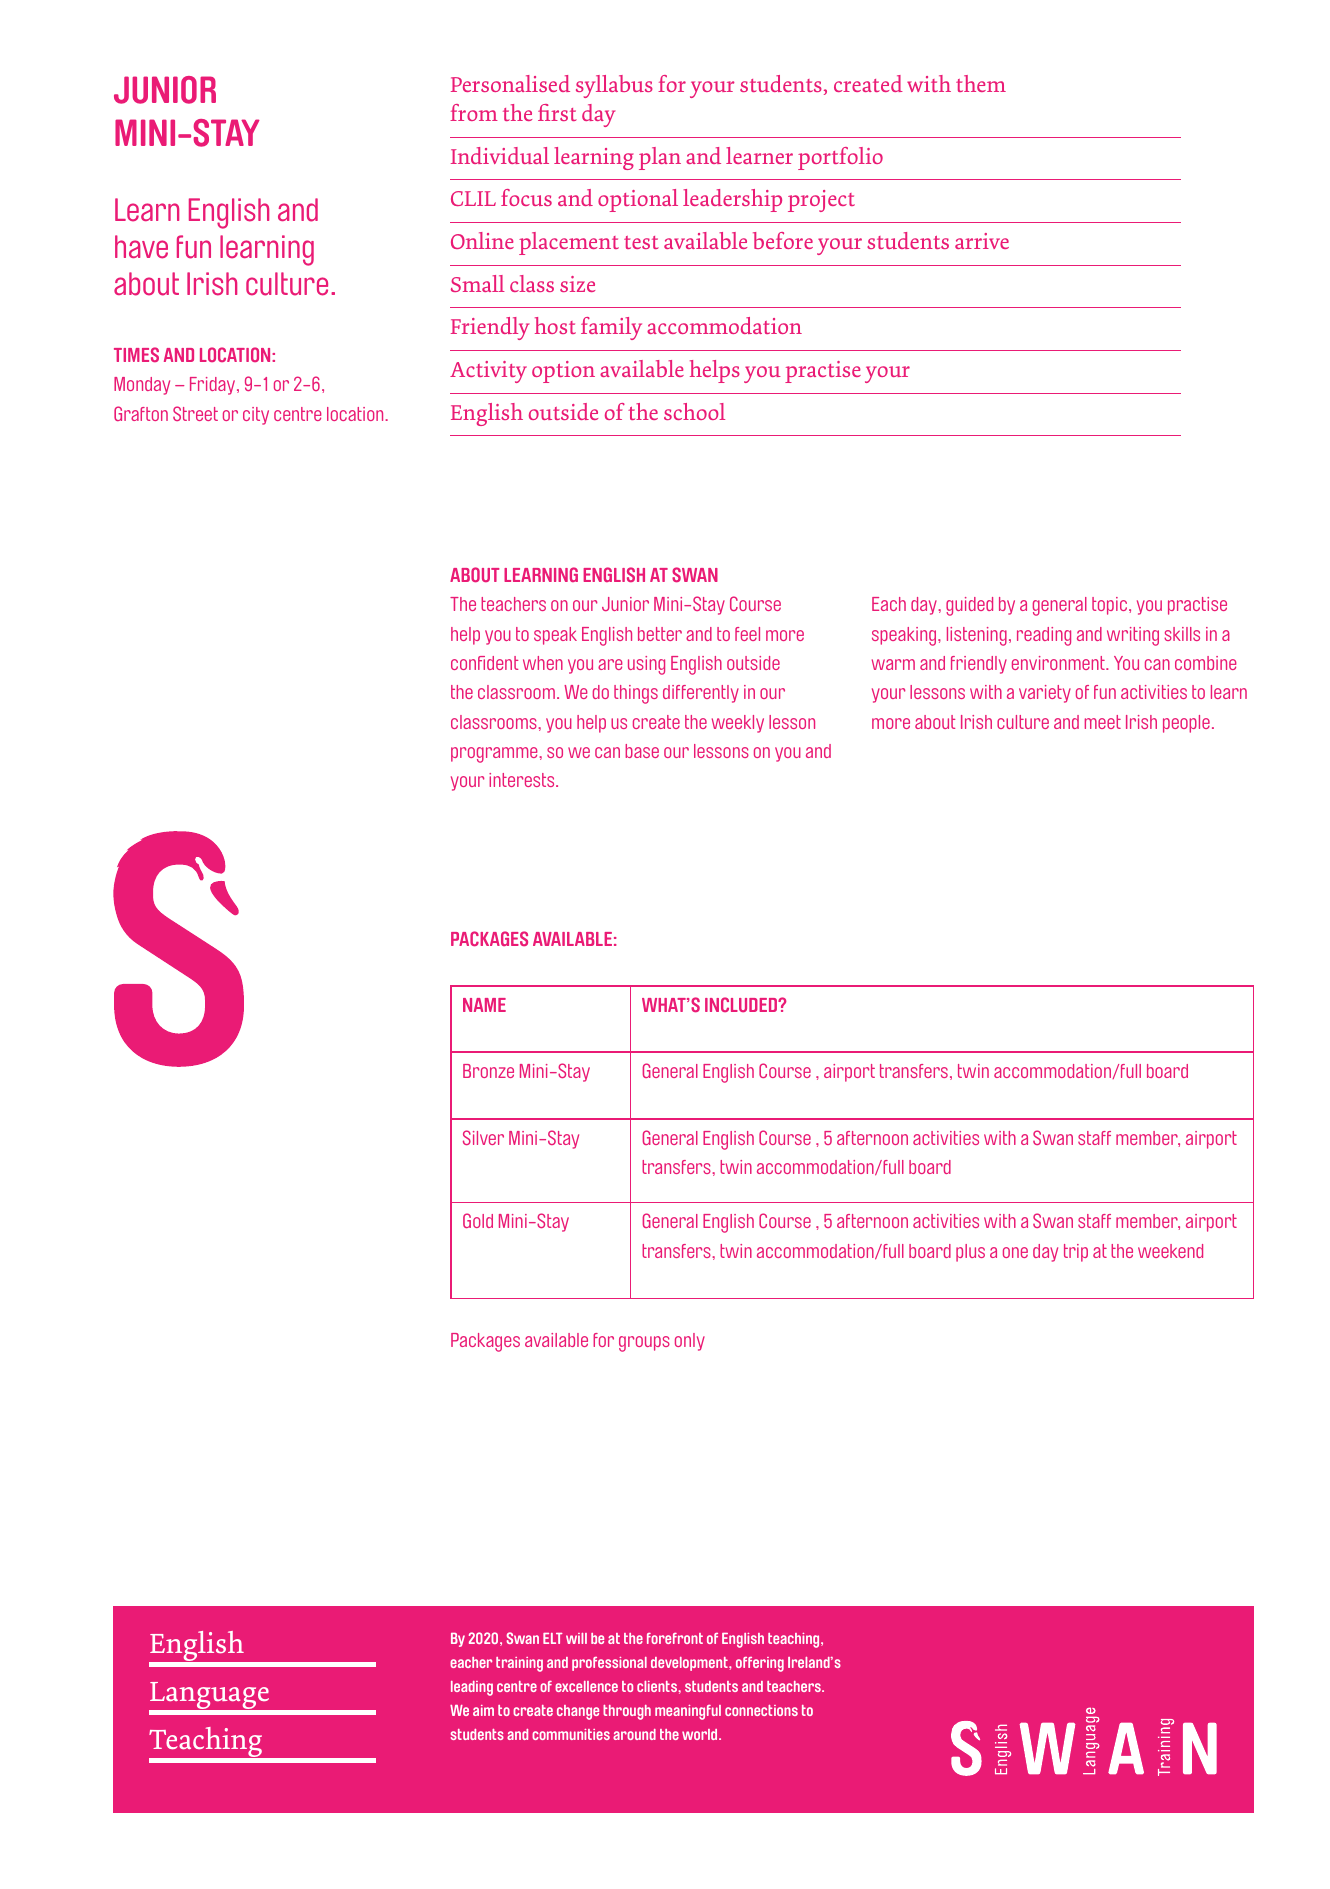 The height and width of the page is (1889, 1330). I want to click on leading, so click(472, 1688).
